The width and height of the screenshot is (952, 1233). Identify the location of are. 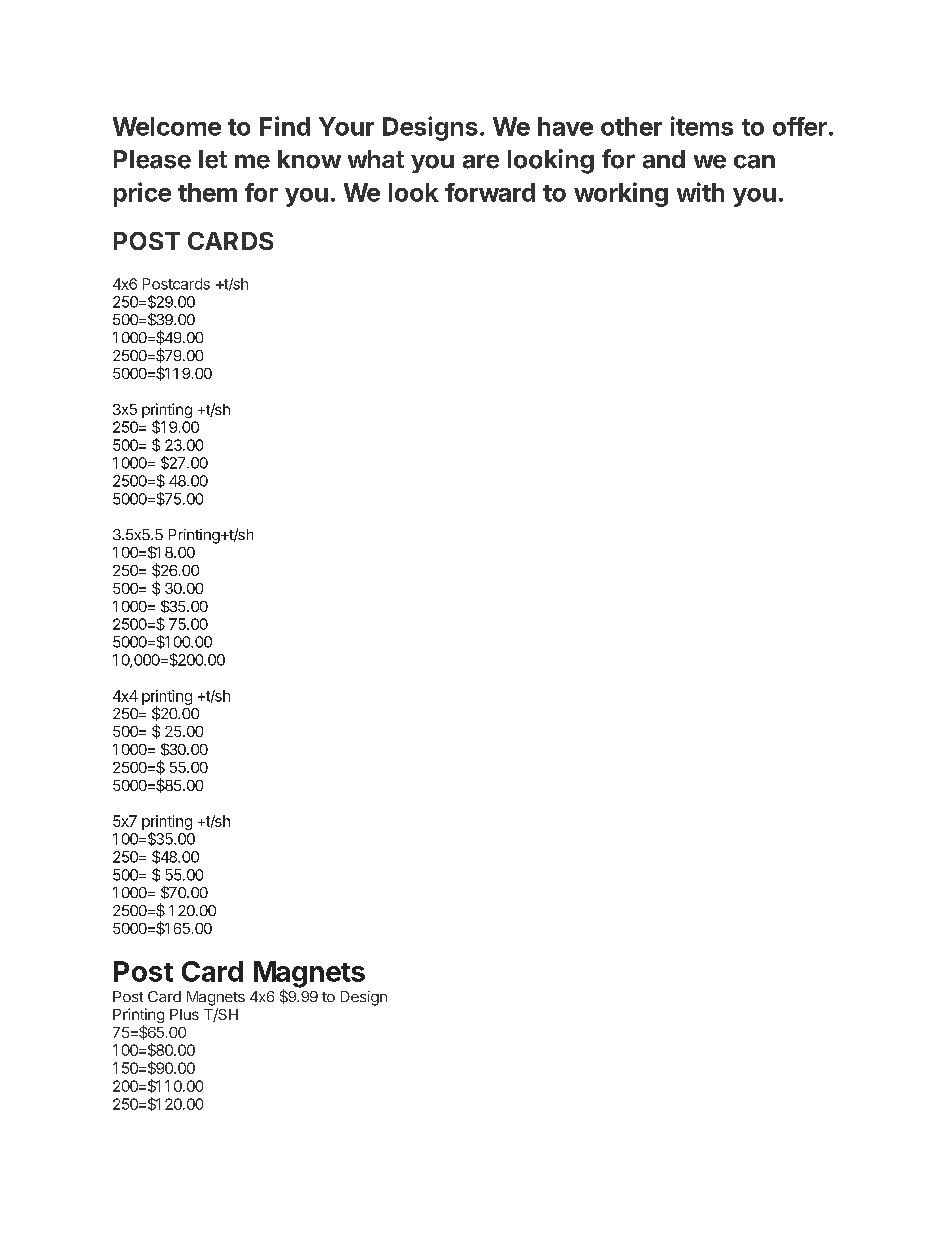
(481, 161).
